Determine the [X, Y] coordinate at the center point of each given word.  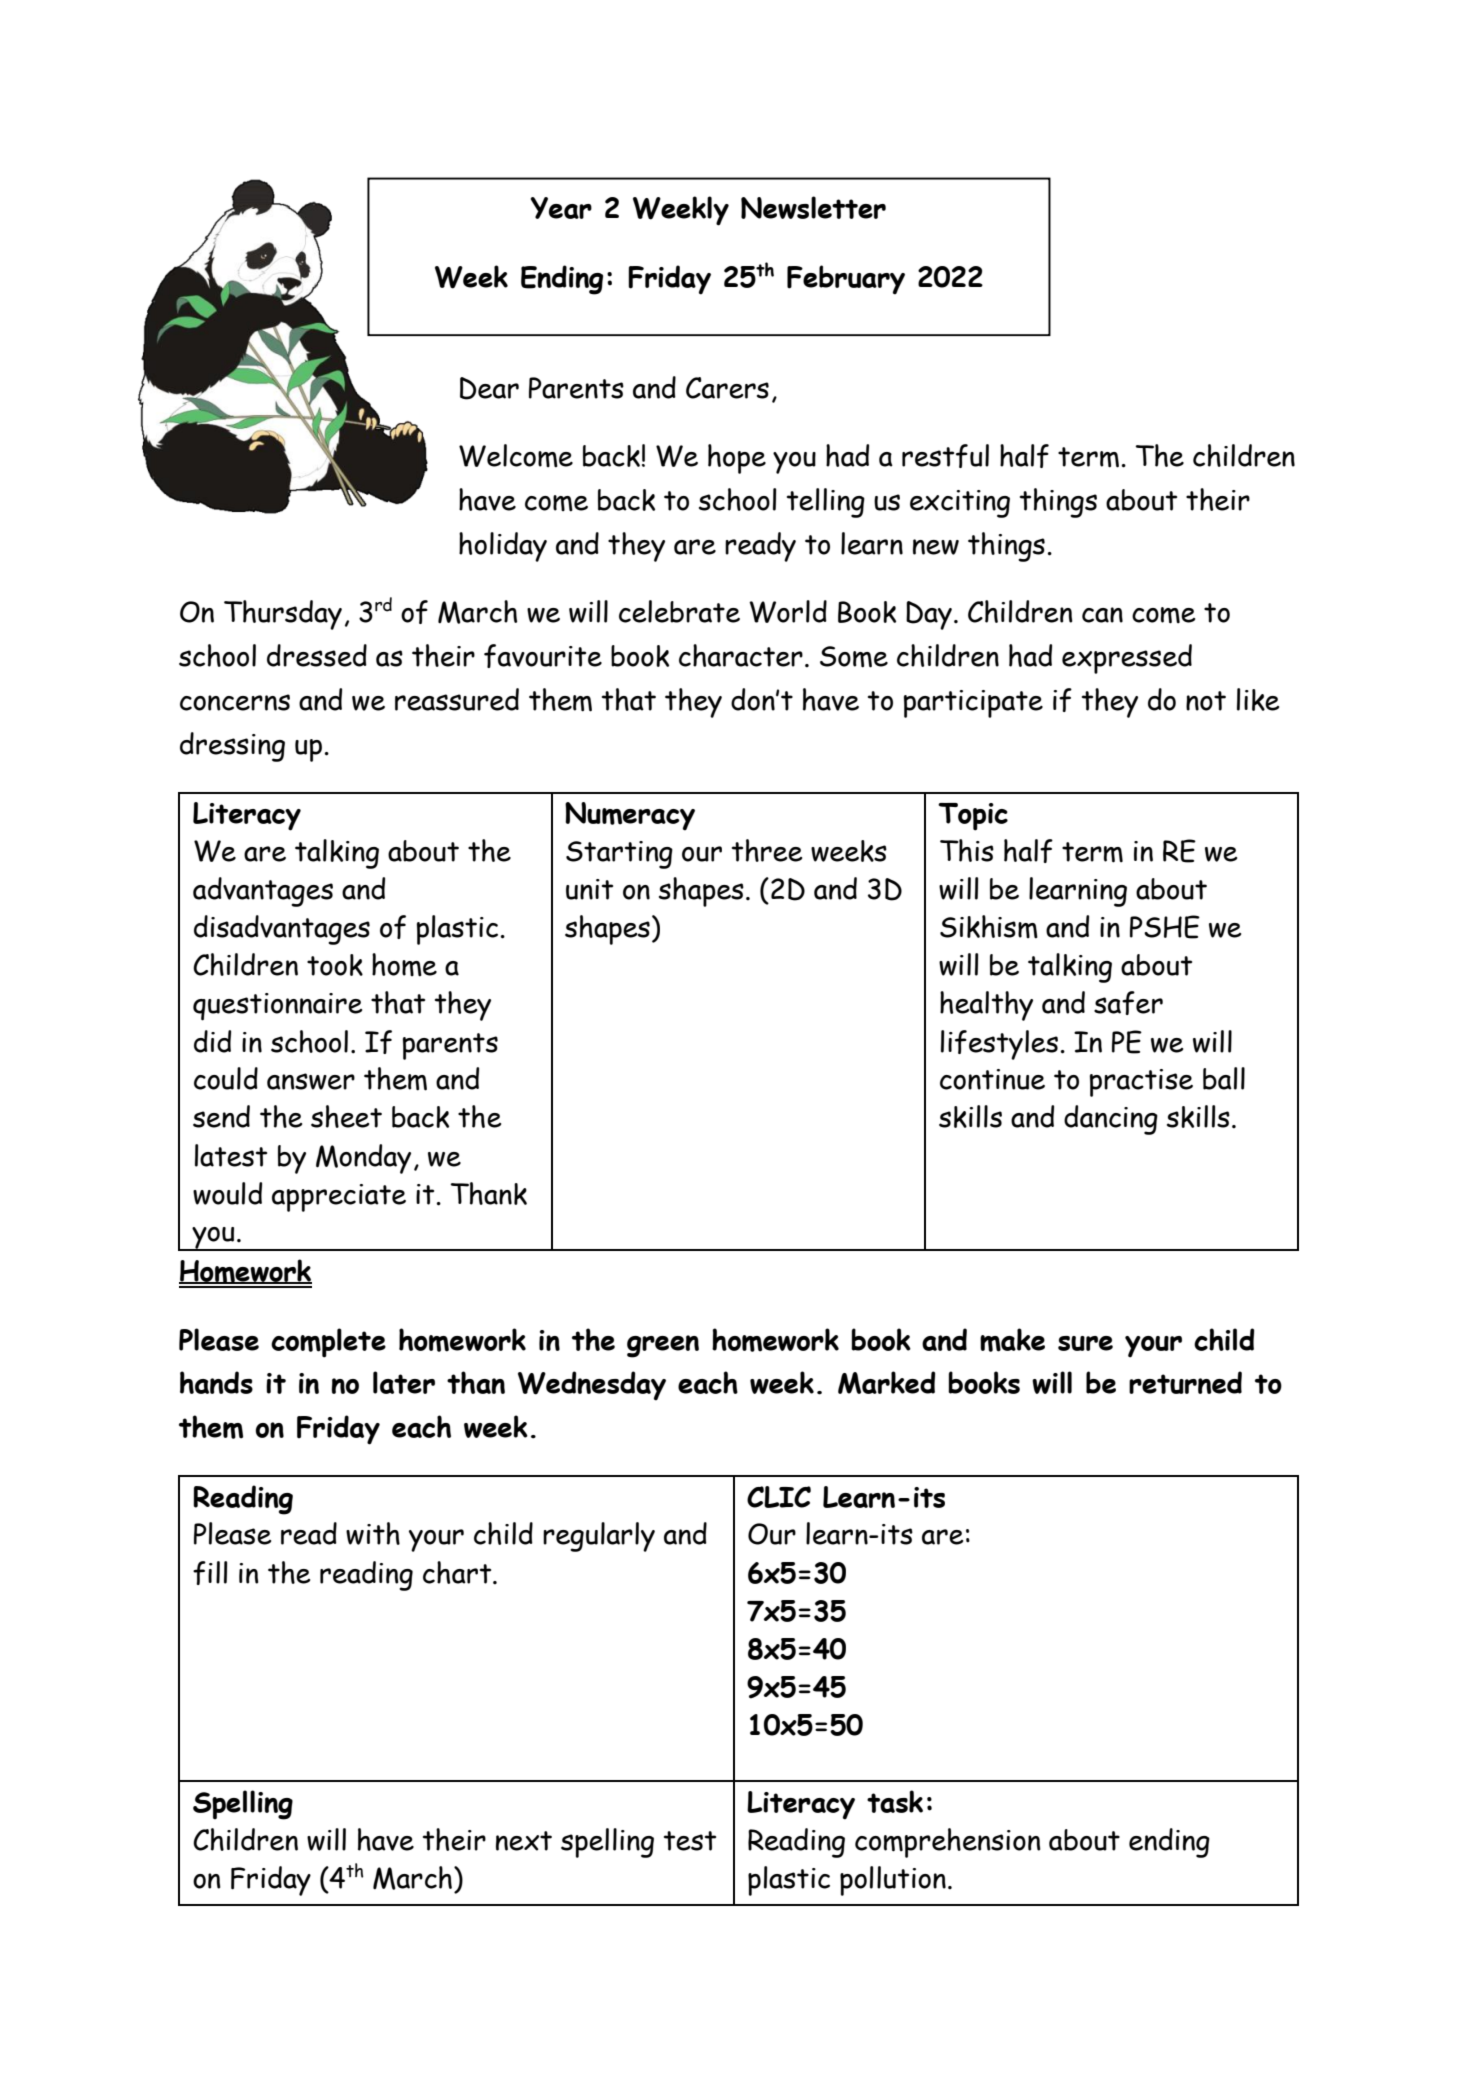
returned [1185, 1382]
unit [589, 889]
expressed [1127, 659]
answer [311, 1081]
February [846, 280]
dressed [317, 655]
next [524, 1841]
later [404, 1382]
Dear [489, 388]
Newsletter [813, 207]
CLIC [779, 1497]
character [741, 655]
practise [1141, 1083]
